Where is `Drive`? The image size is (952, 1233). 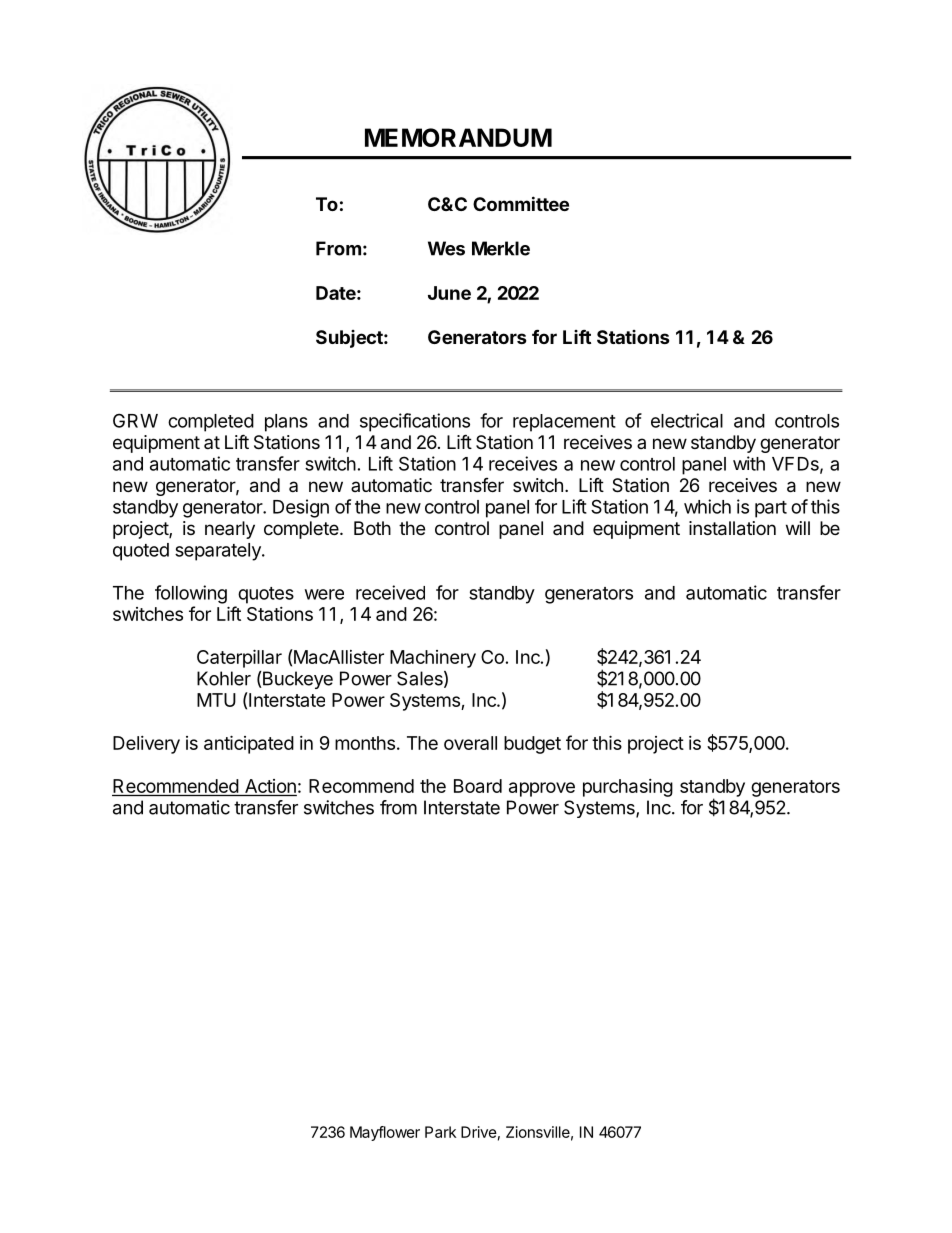
Drive is located at coordinates (479, 1132).
